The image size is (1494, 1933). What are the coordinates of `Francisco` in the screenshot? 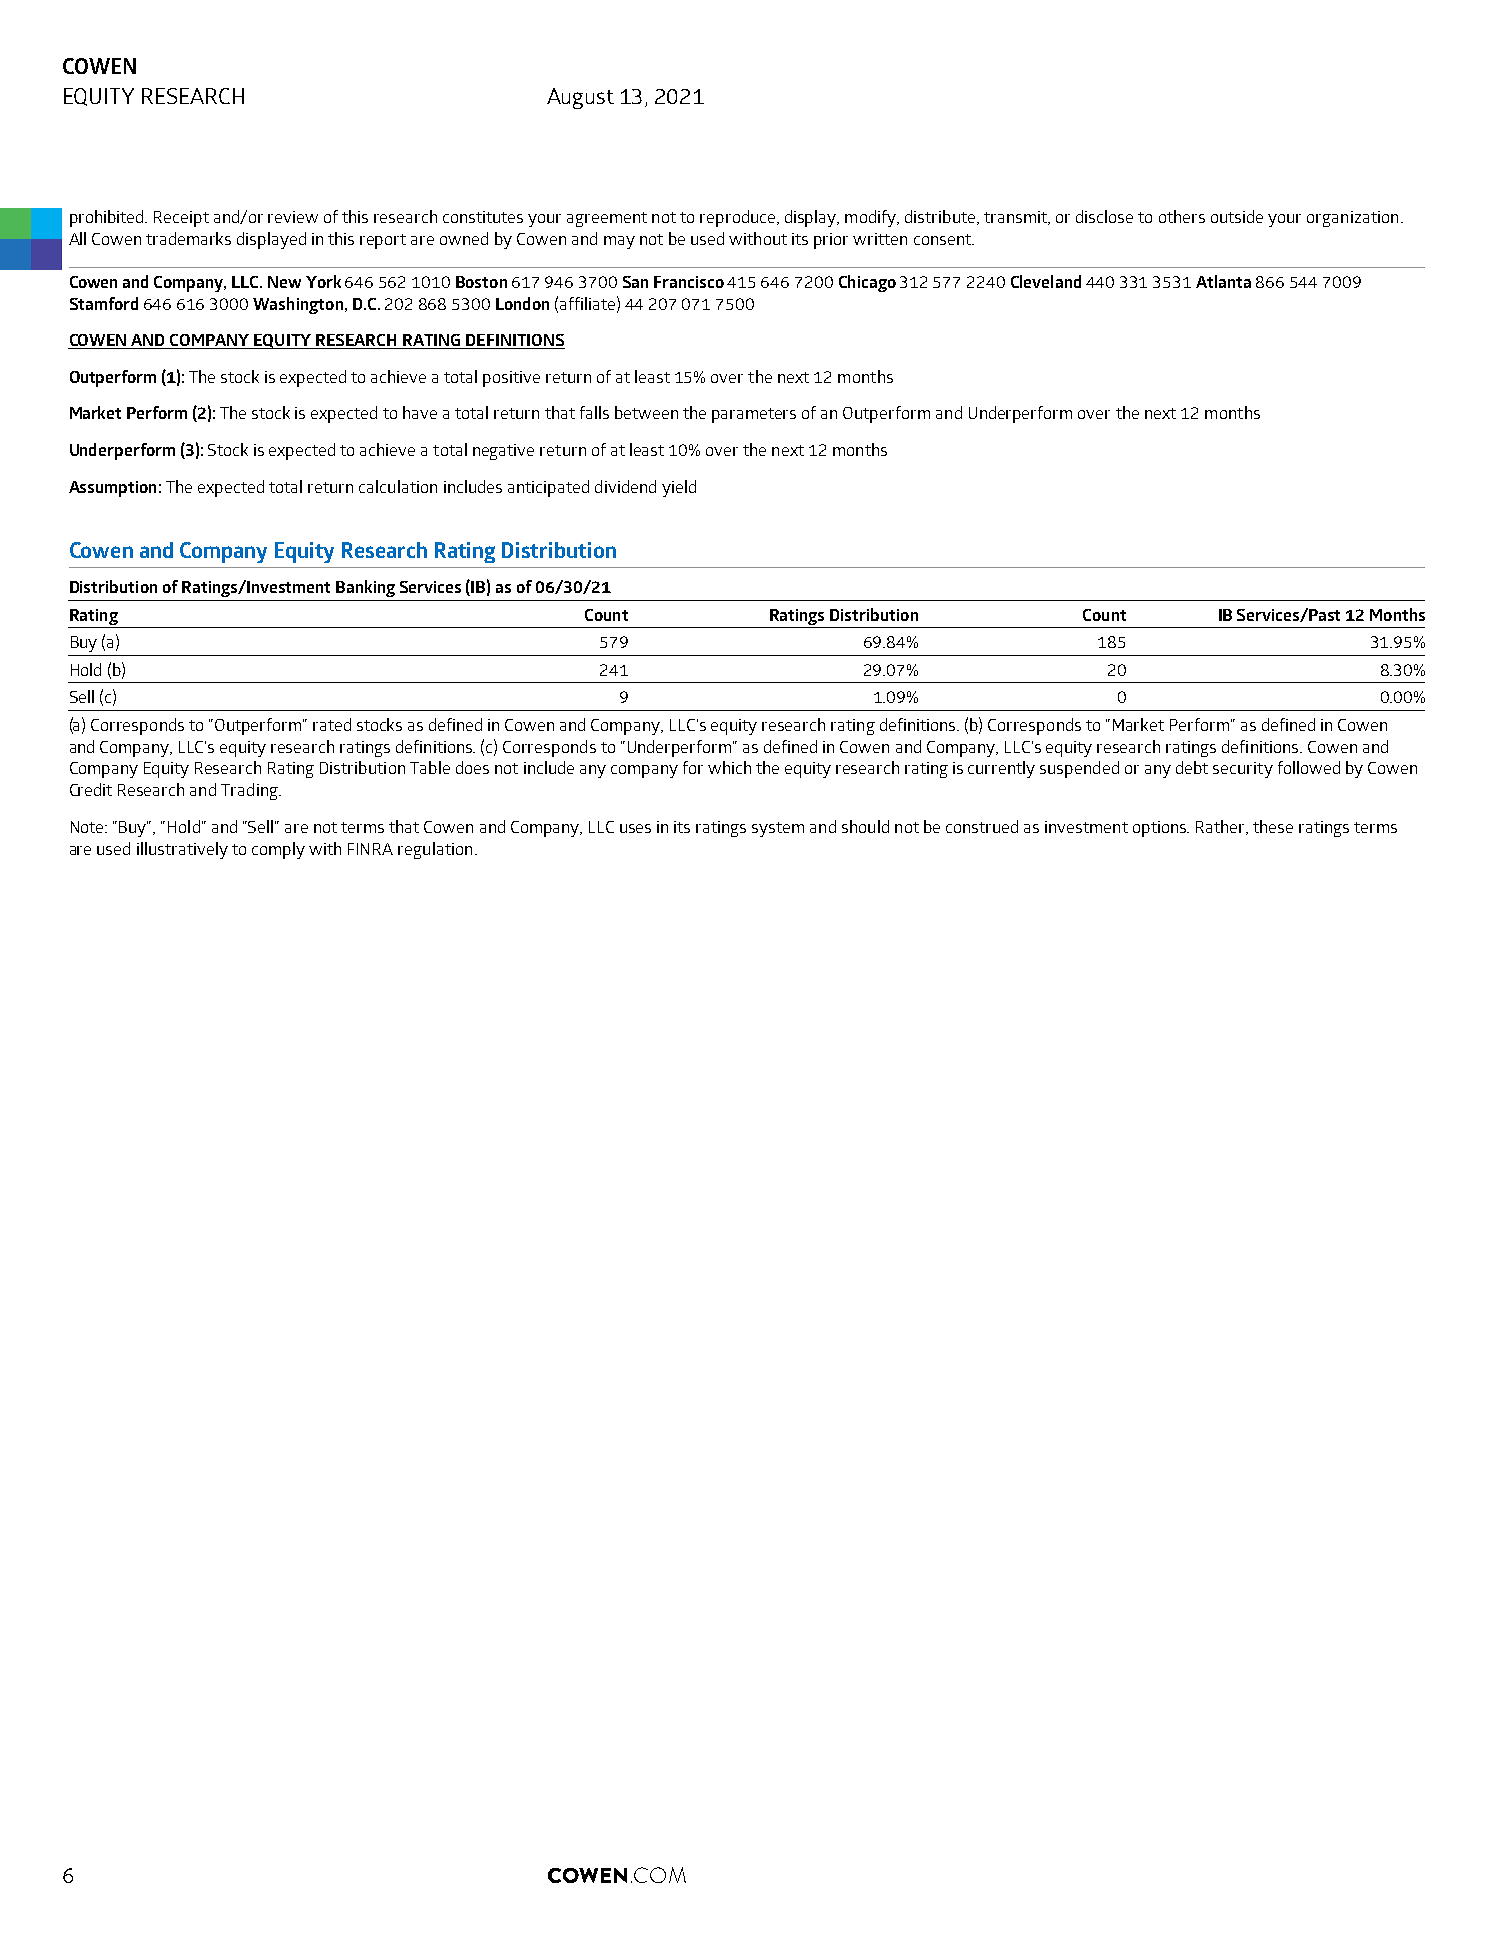 It's located at (689, 282).
